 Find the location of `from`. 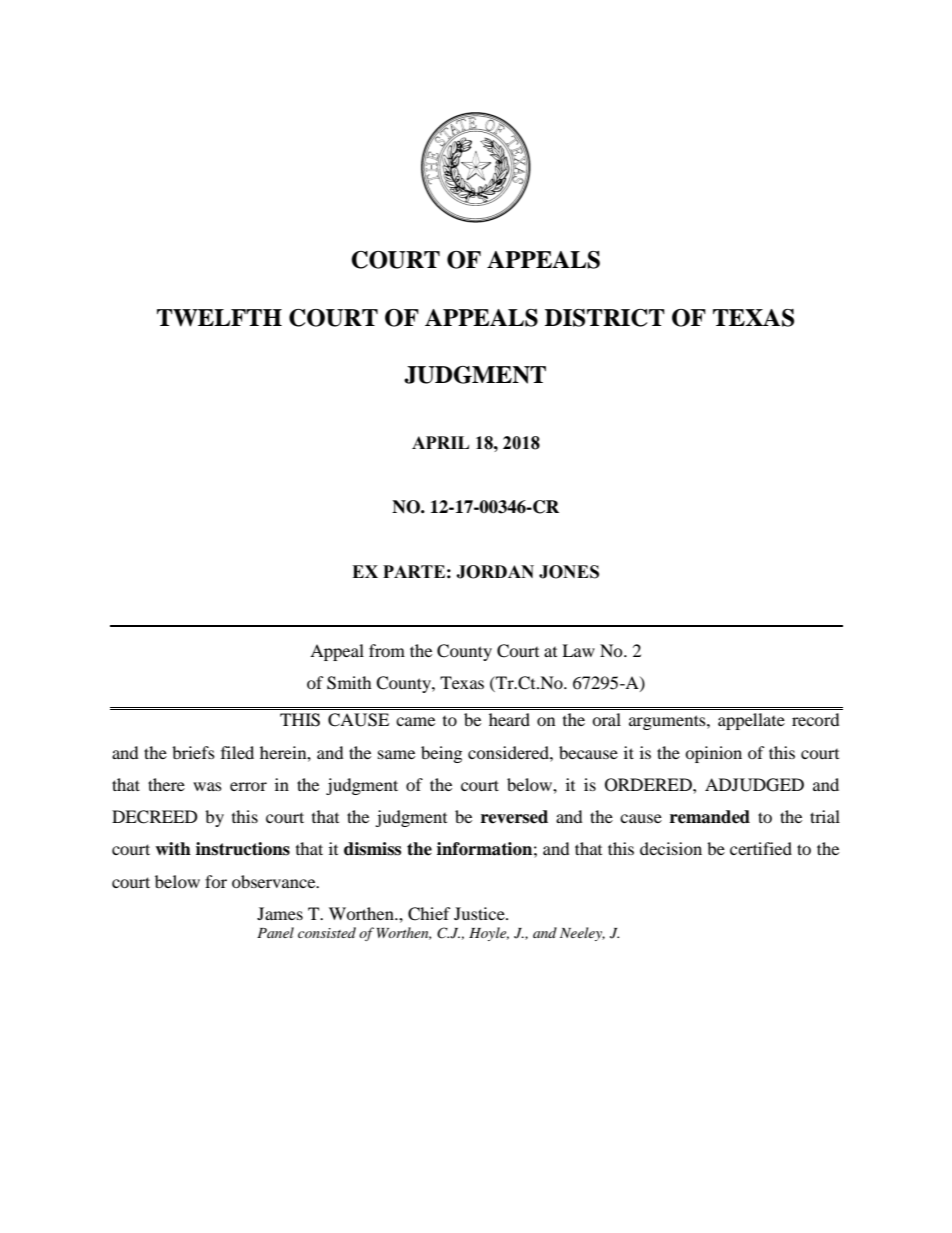

from is located at coordinates (387, 650).
